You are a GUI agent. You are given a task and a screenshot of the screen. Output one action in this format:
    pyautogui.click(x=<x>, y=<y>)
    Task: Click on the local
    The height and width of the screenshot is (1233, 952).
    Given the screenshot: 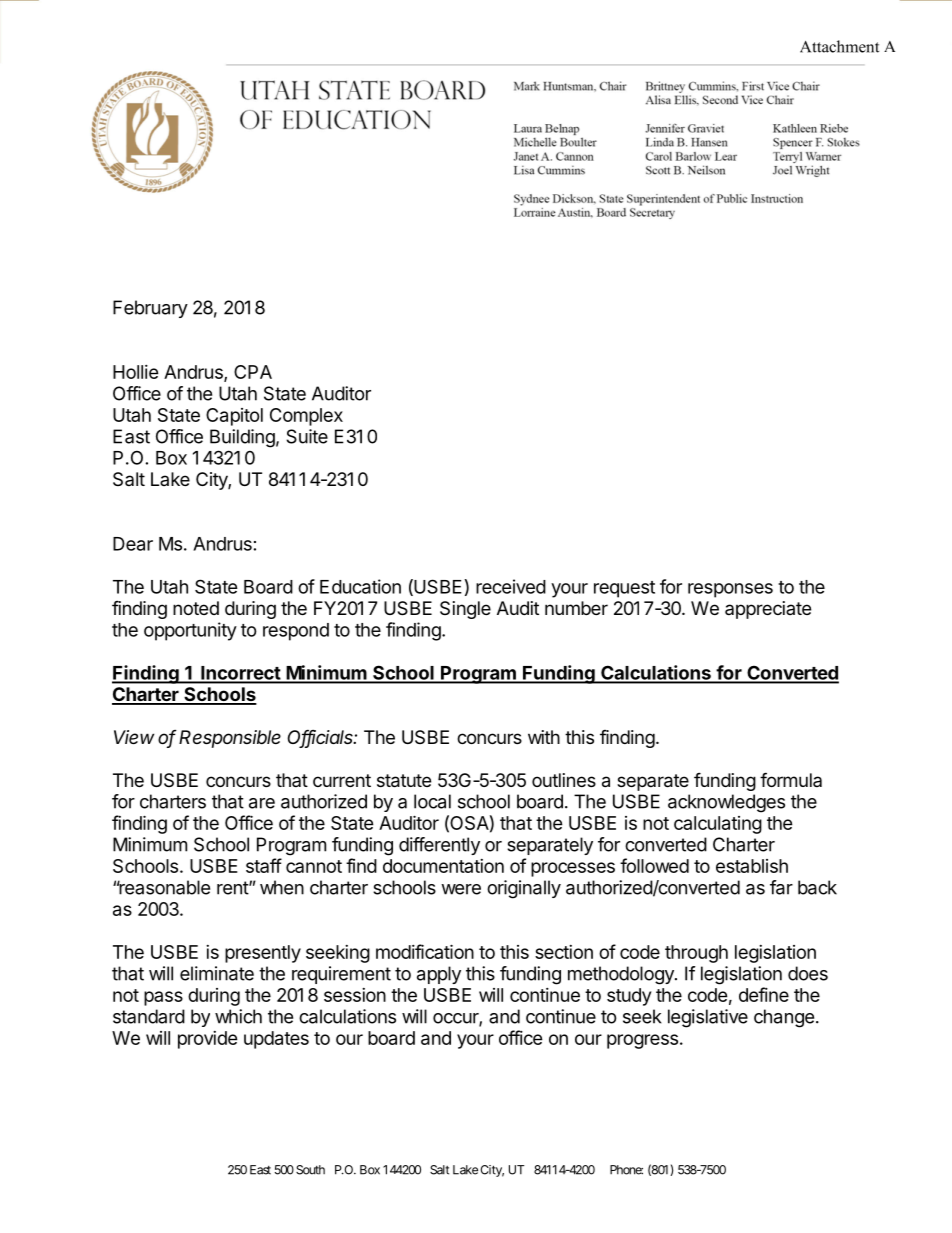 What is the action you would take?
    pyautogui.click(x=432, y=801)
